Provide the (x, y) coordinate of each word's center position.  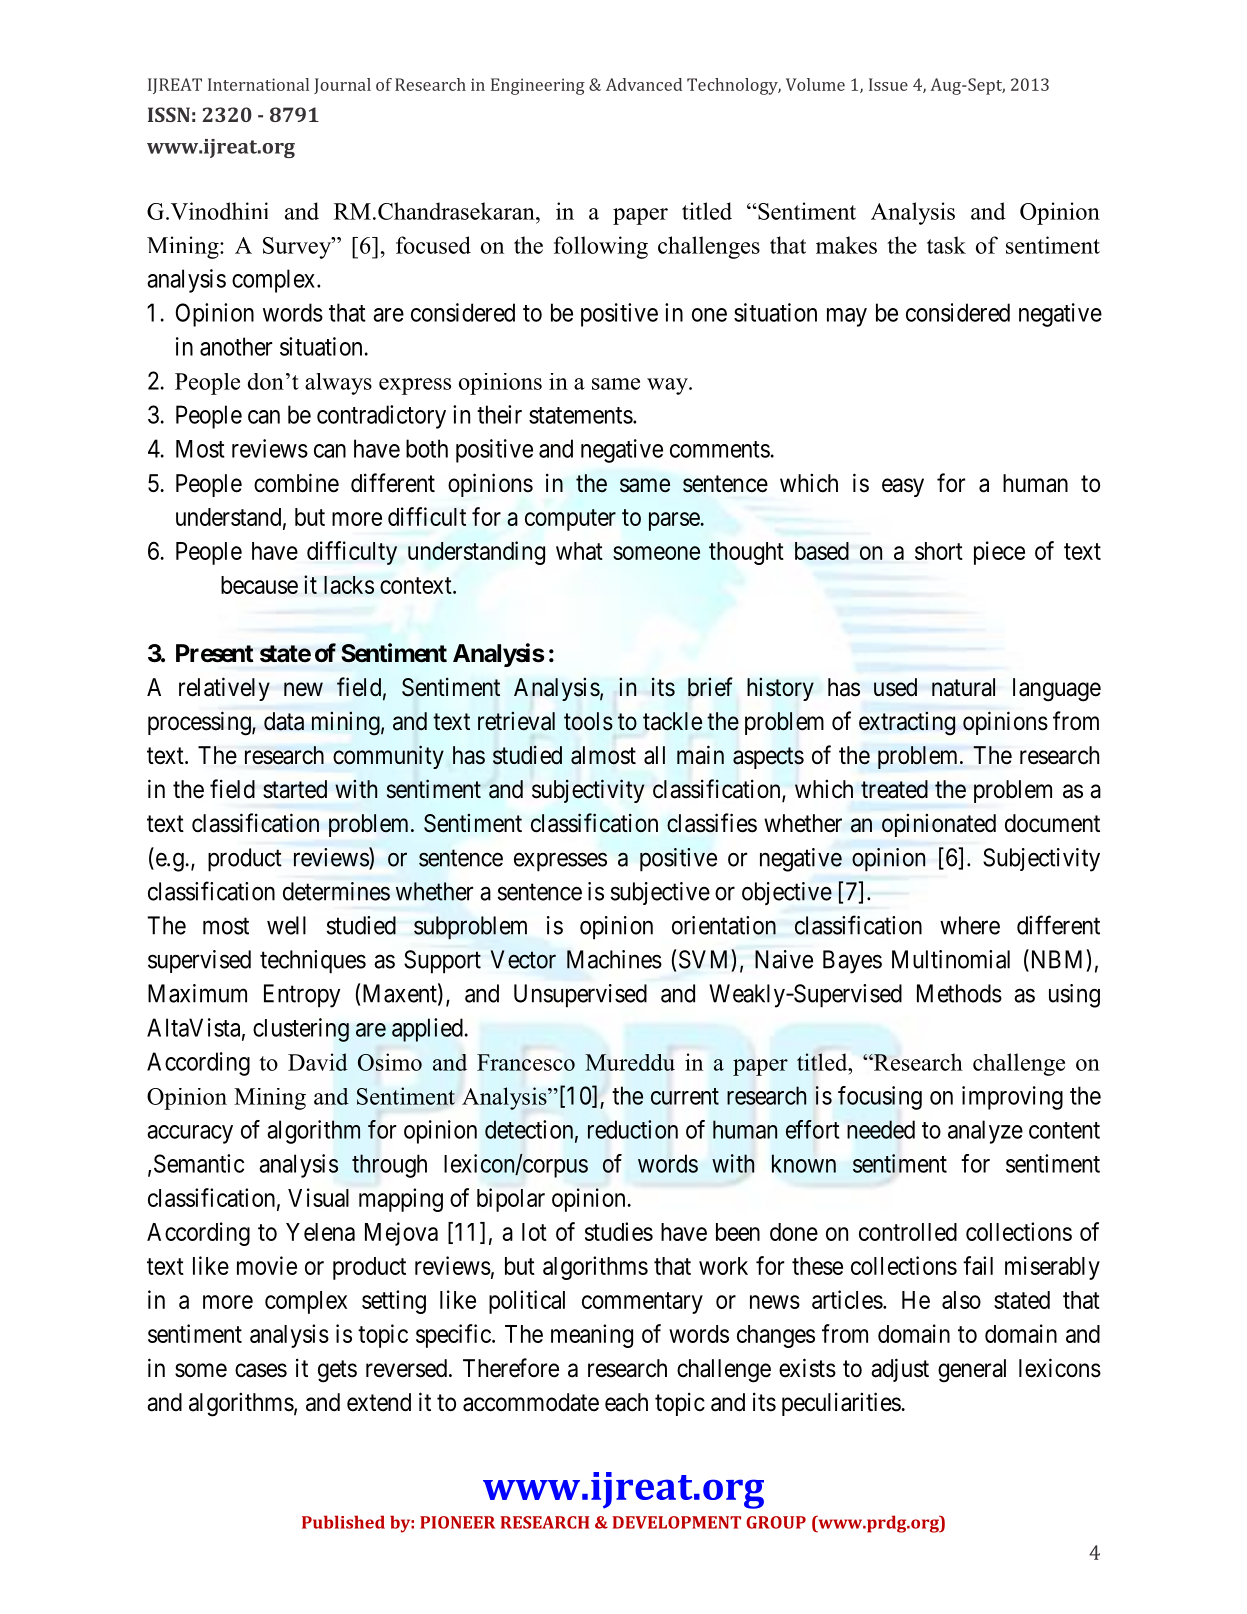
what (579, 551)
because (259, 585)
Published (343, 1522)
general (972, 1371)
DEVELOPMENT (676, 1522)
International (258, 84)
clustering (301, 1030)
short (939, 551)
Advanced (644, 84)
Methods (959, 993)
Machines (614, 959)
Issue (888, 84)
